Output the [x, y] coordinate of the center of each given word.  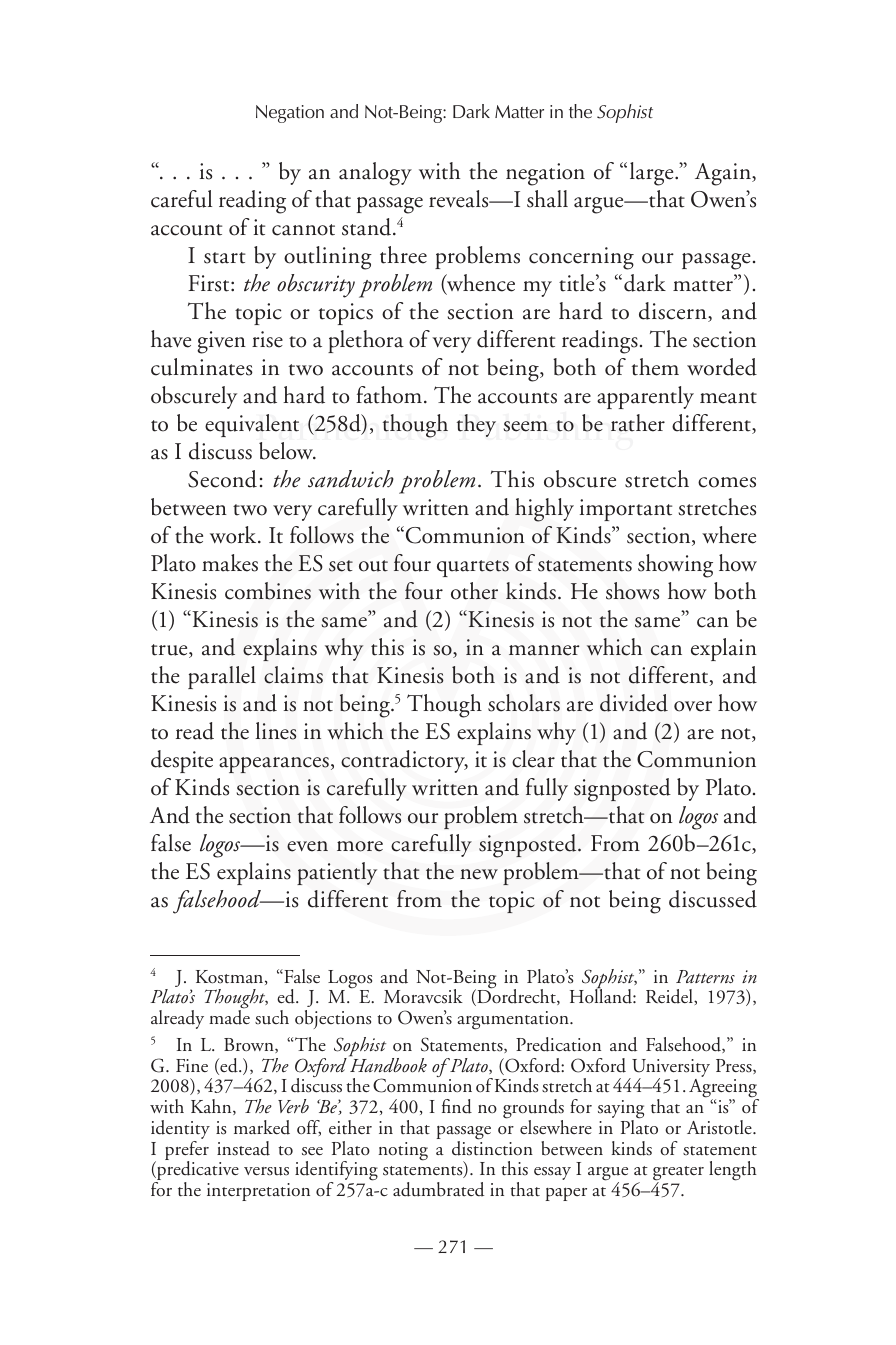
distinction [492, 1147]
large [653, 174]
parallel [222, 677]
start [225, 258]
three [403, 255]
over [693, 706]
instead [243, 1148]
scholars [524, 703]
